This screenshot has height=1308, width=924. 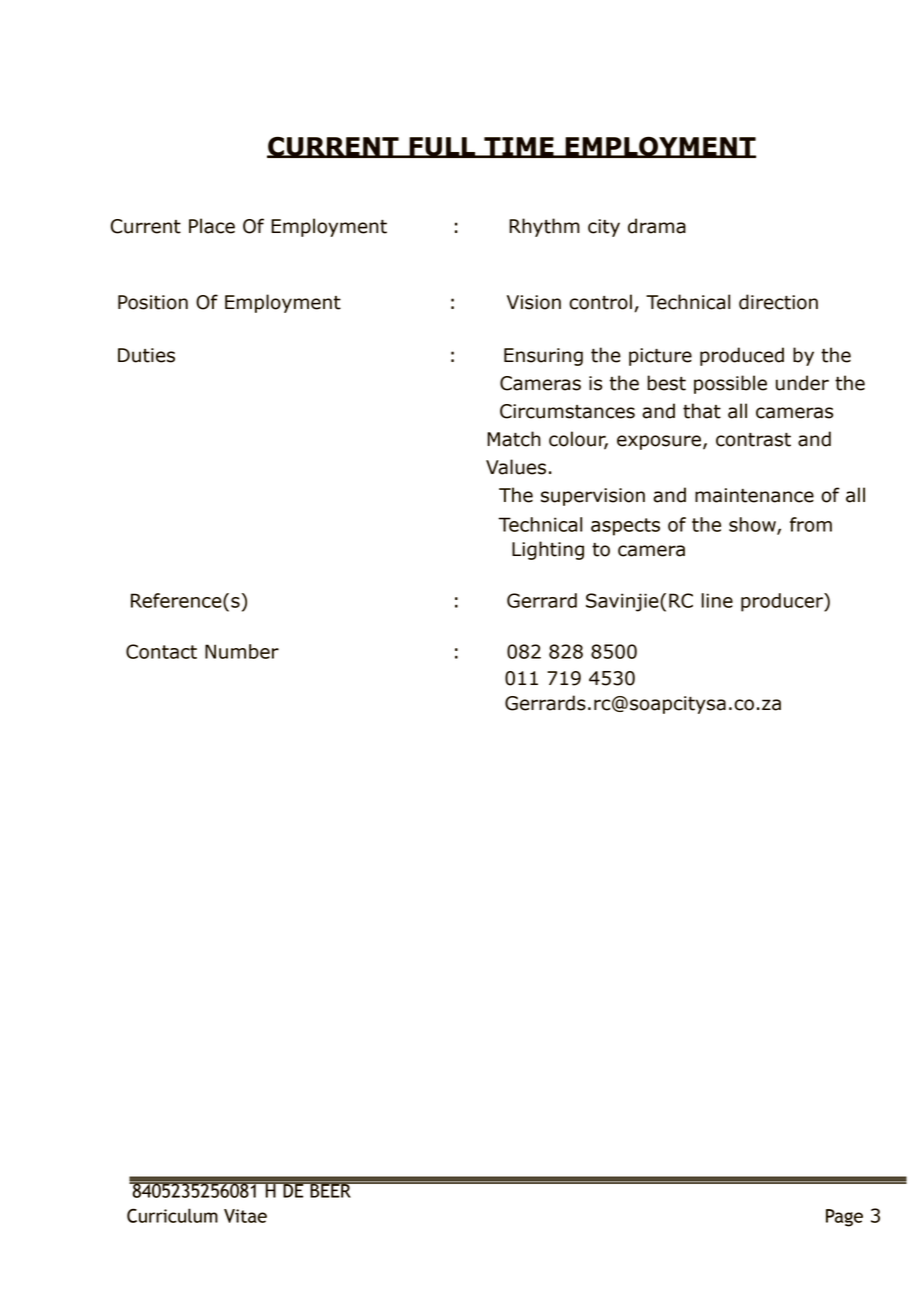 What do you see at coordinates (657, 226) in the screenshot?
I see `drama` at bounding box center [657, 226].
